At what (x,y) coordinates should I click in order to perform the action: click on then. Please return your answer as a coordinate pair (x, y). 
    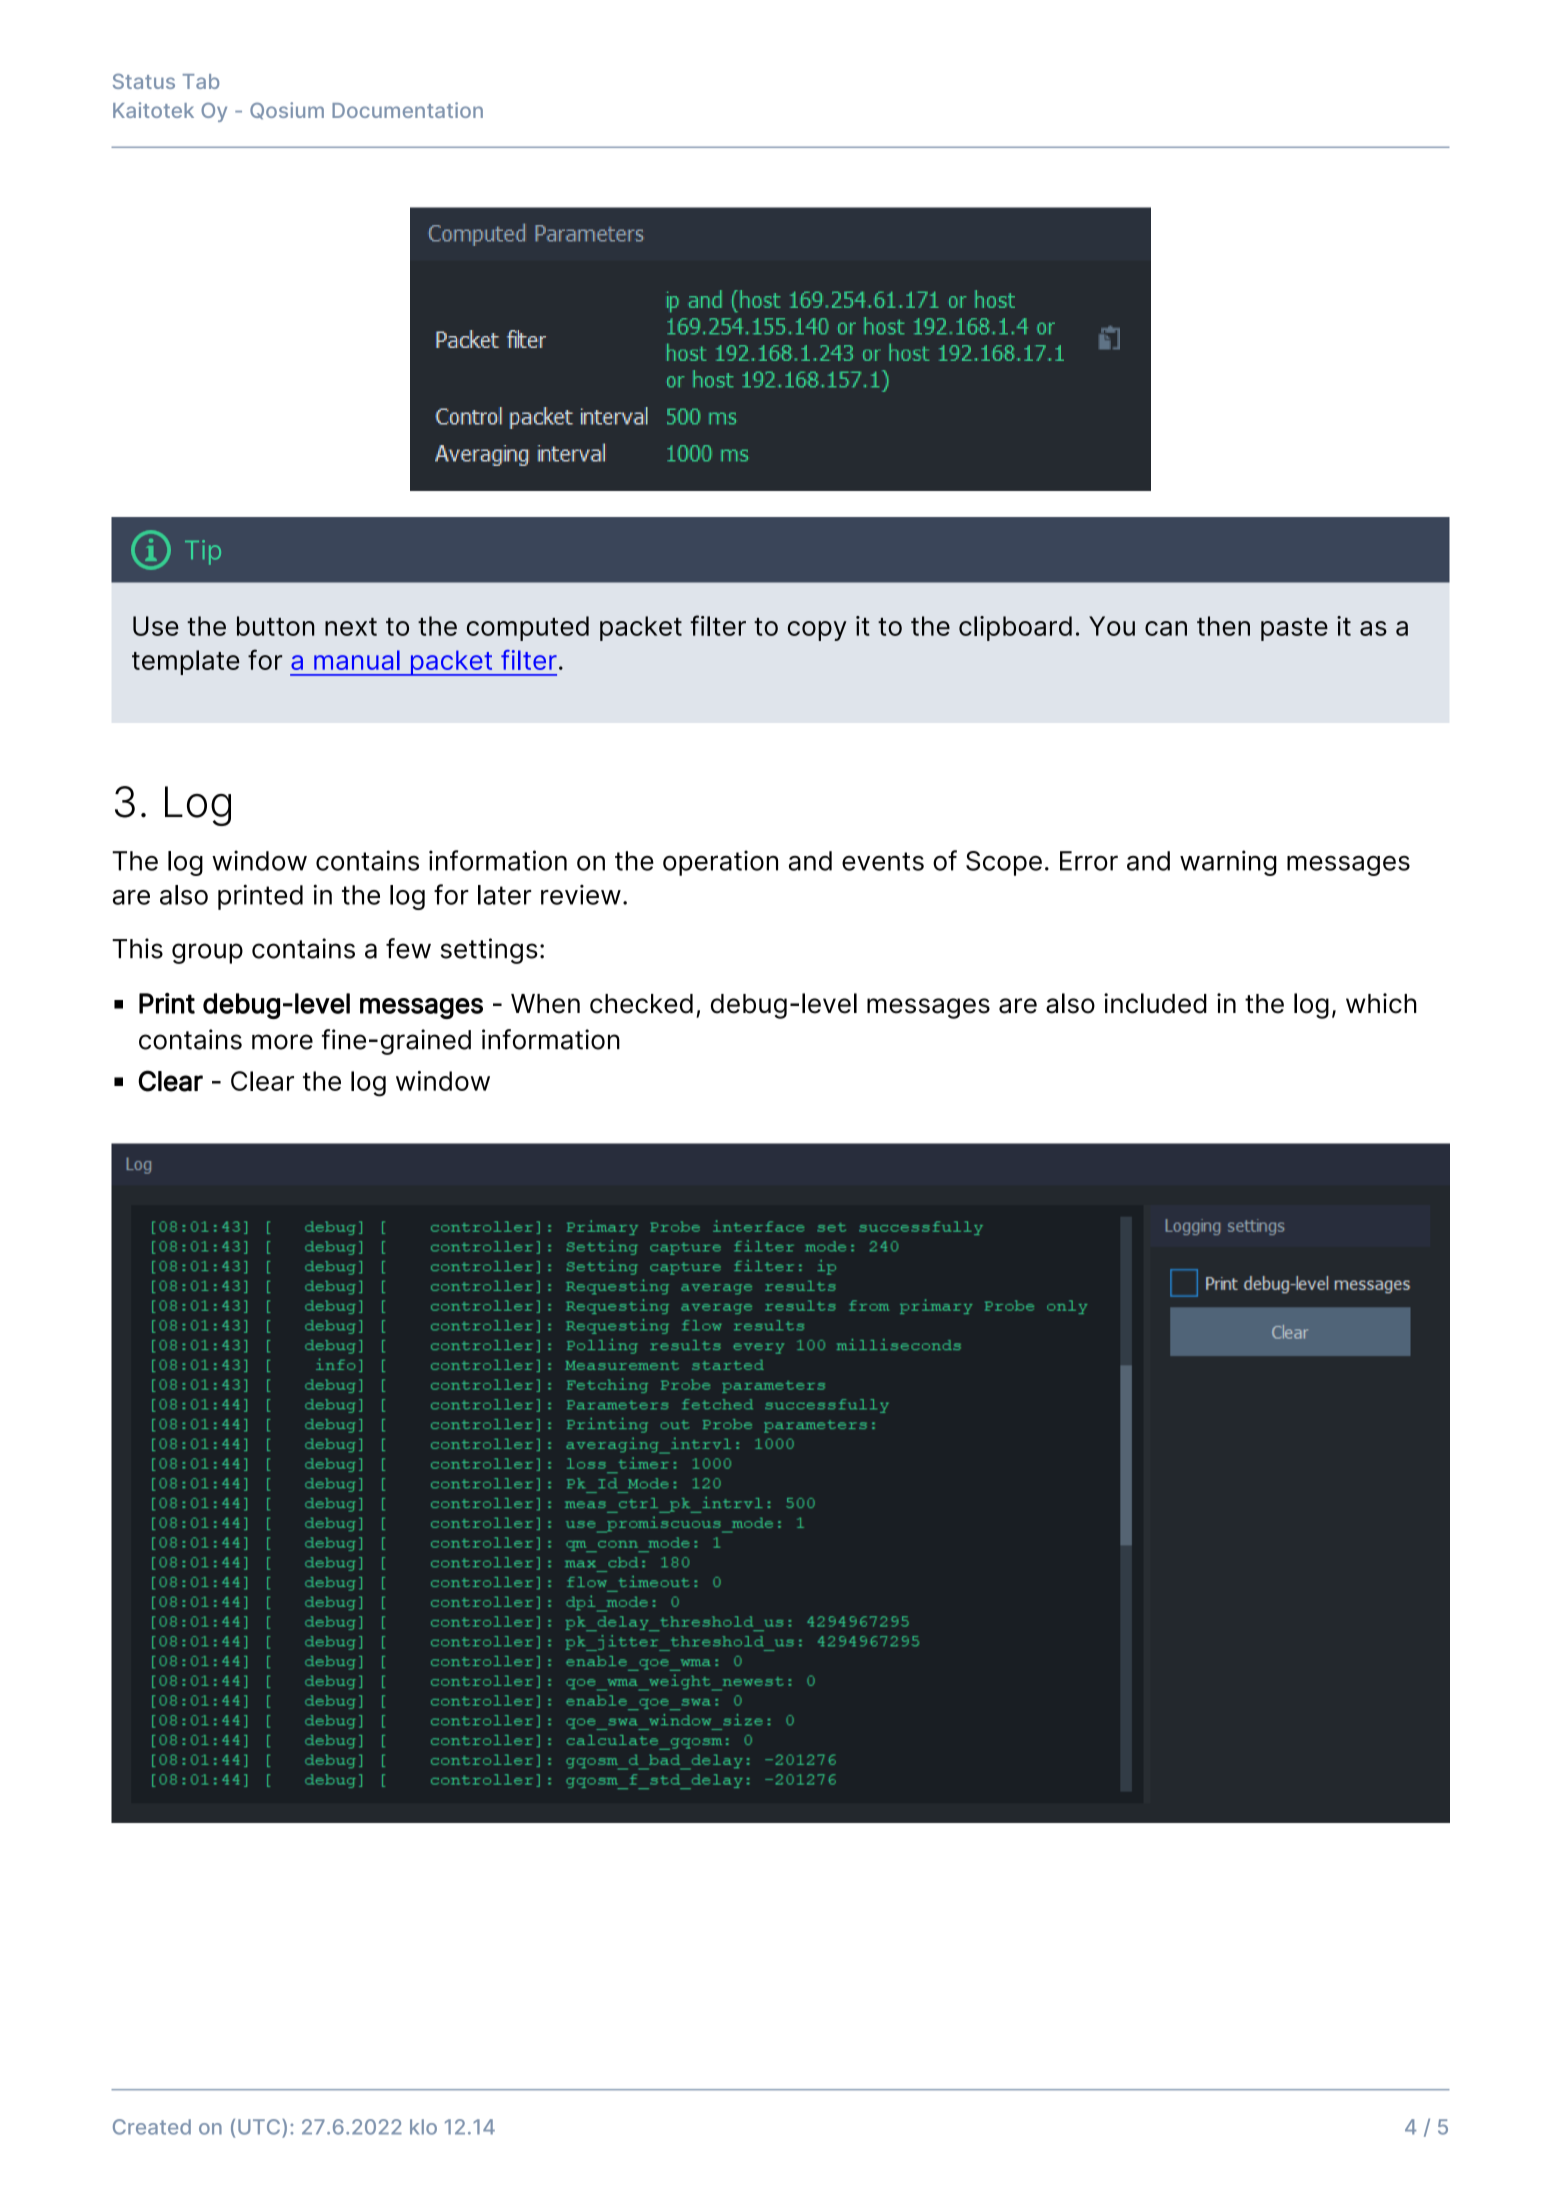
    Looking at the image, I should click on (1223, 626).
